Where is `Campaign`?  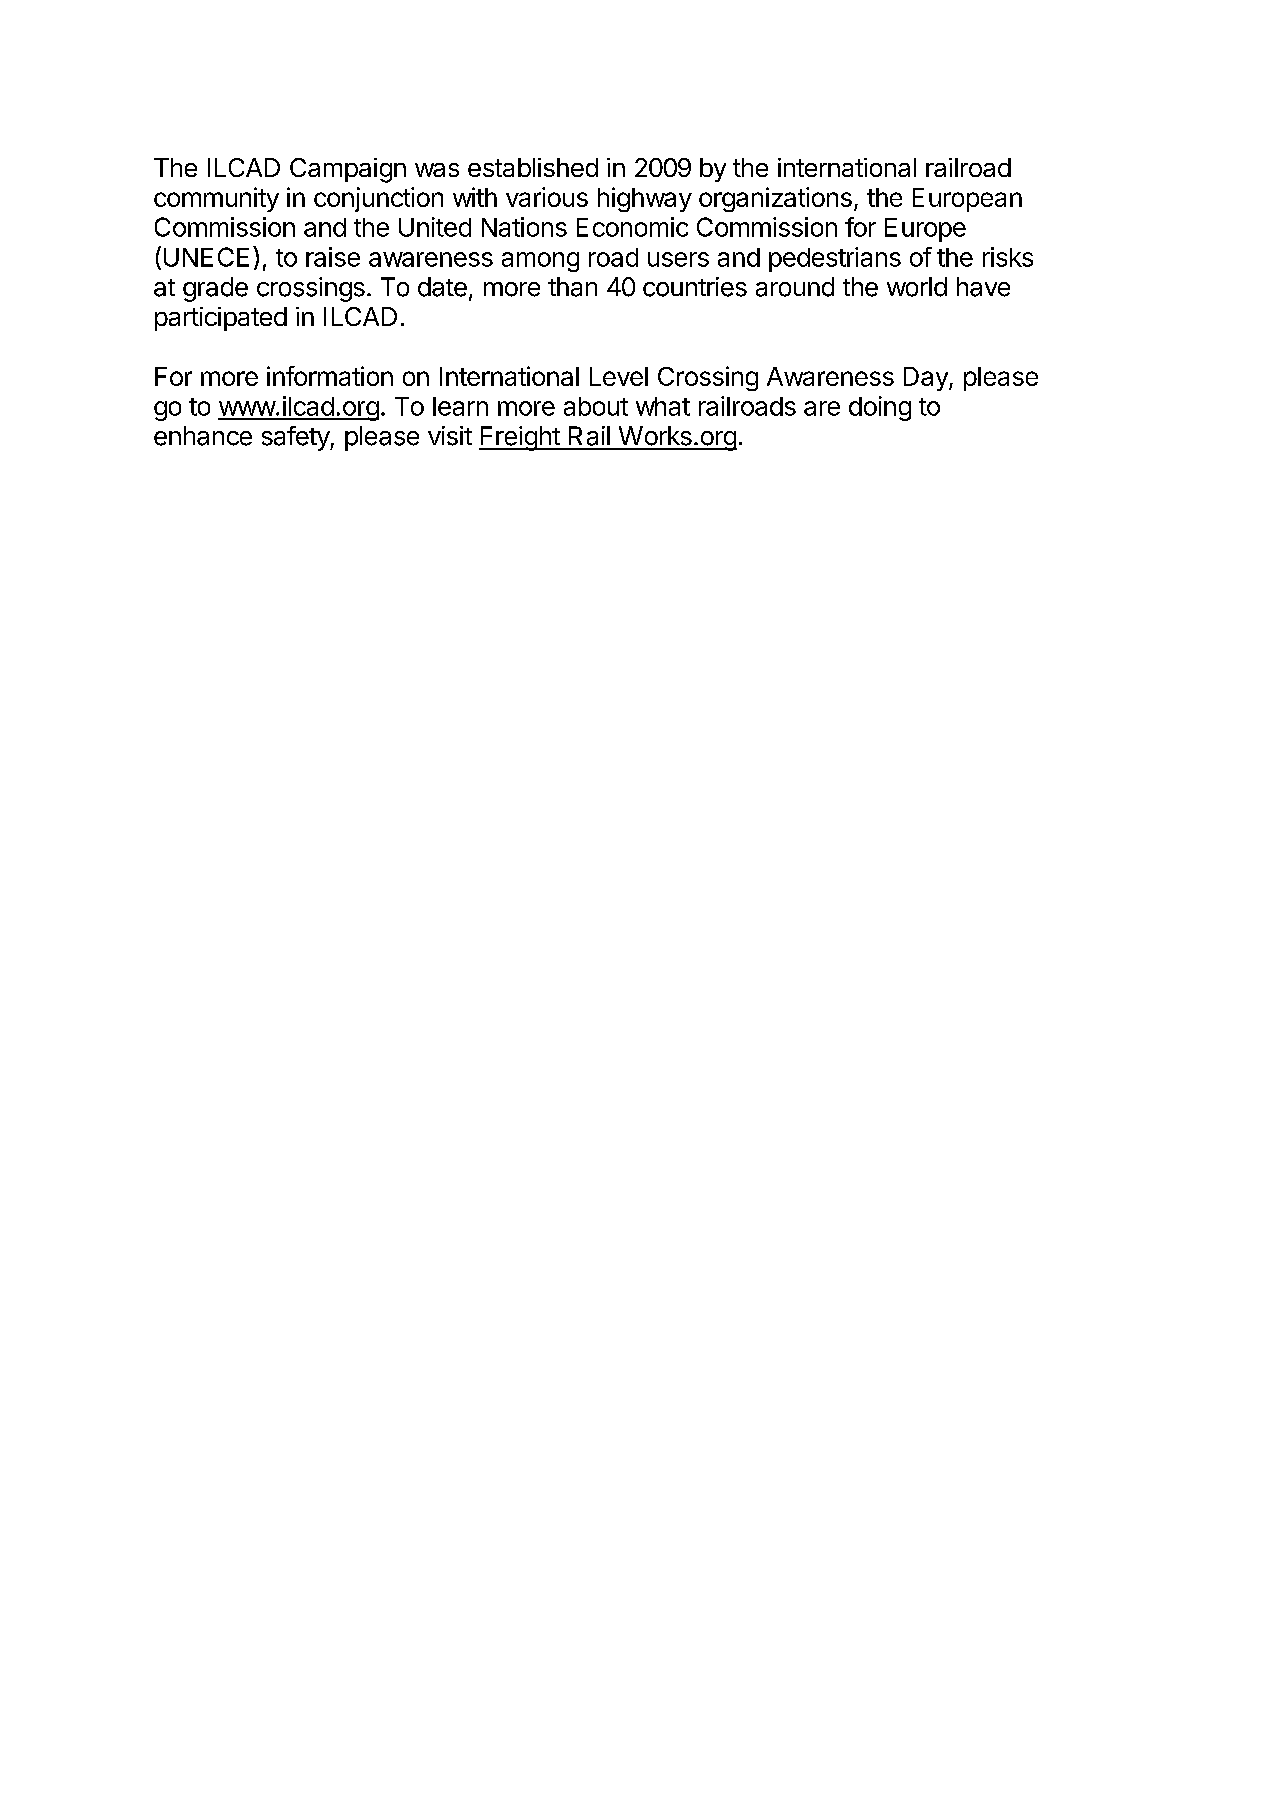 Campaign is located at coordinates (348, 170).
